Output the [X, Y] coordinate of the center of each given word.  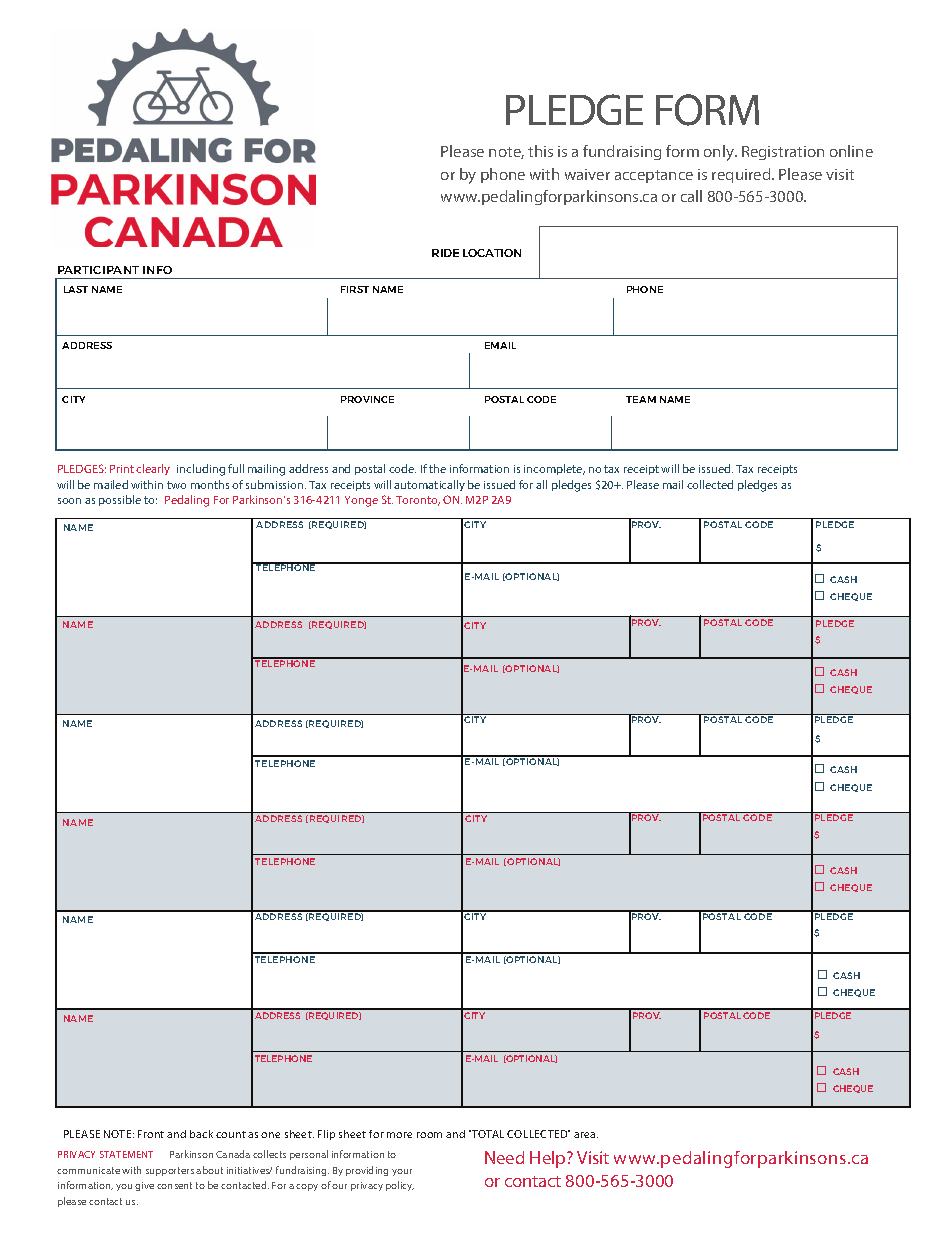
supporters [170, 1171]
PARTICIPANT [98, 270]
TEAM [641, 399]
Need [504, 1157]
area [586, 1135]
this [540, 151]
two [176, 485]
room [429, 1135]
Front [151, 1134]
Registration [783, 153]
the [437, 468]
